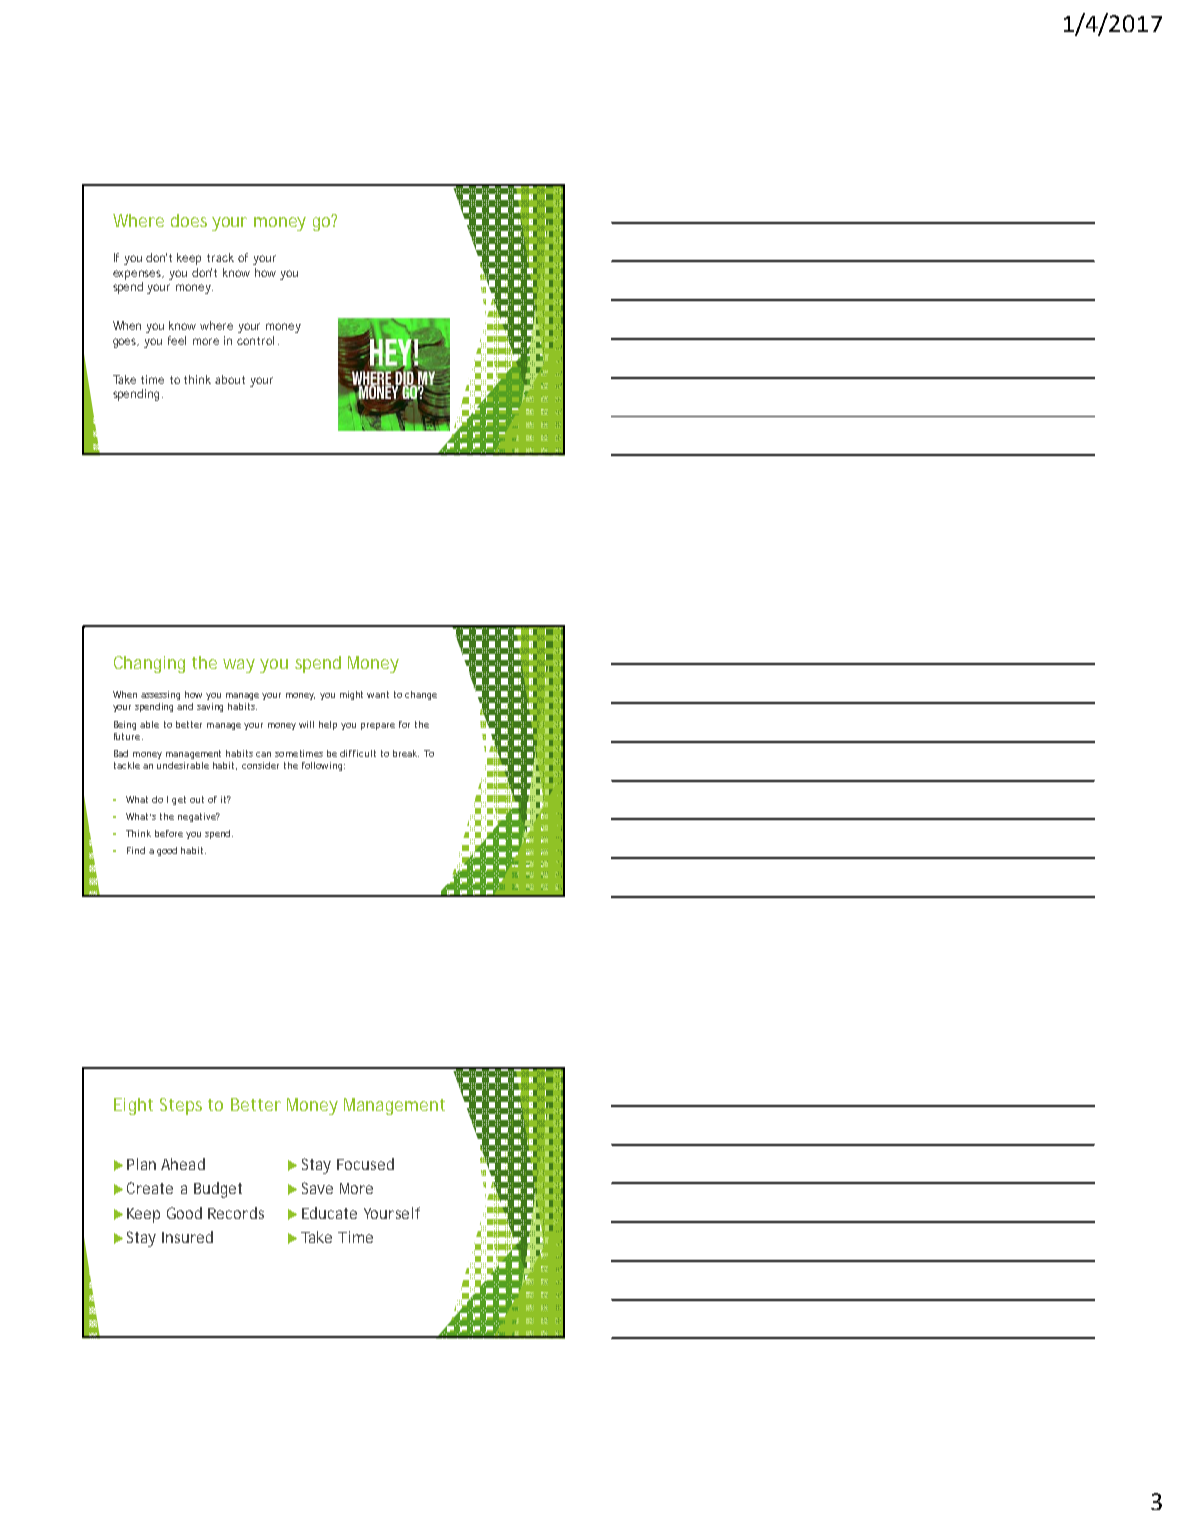 The width and height of the image is (1177, 1523). Describe the element at coordinates (138, 275) in the image. I see `expenses` at that location.
